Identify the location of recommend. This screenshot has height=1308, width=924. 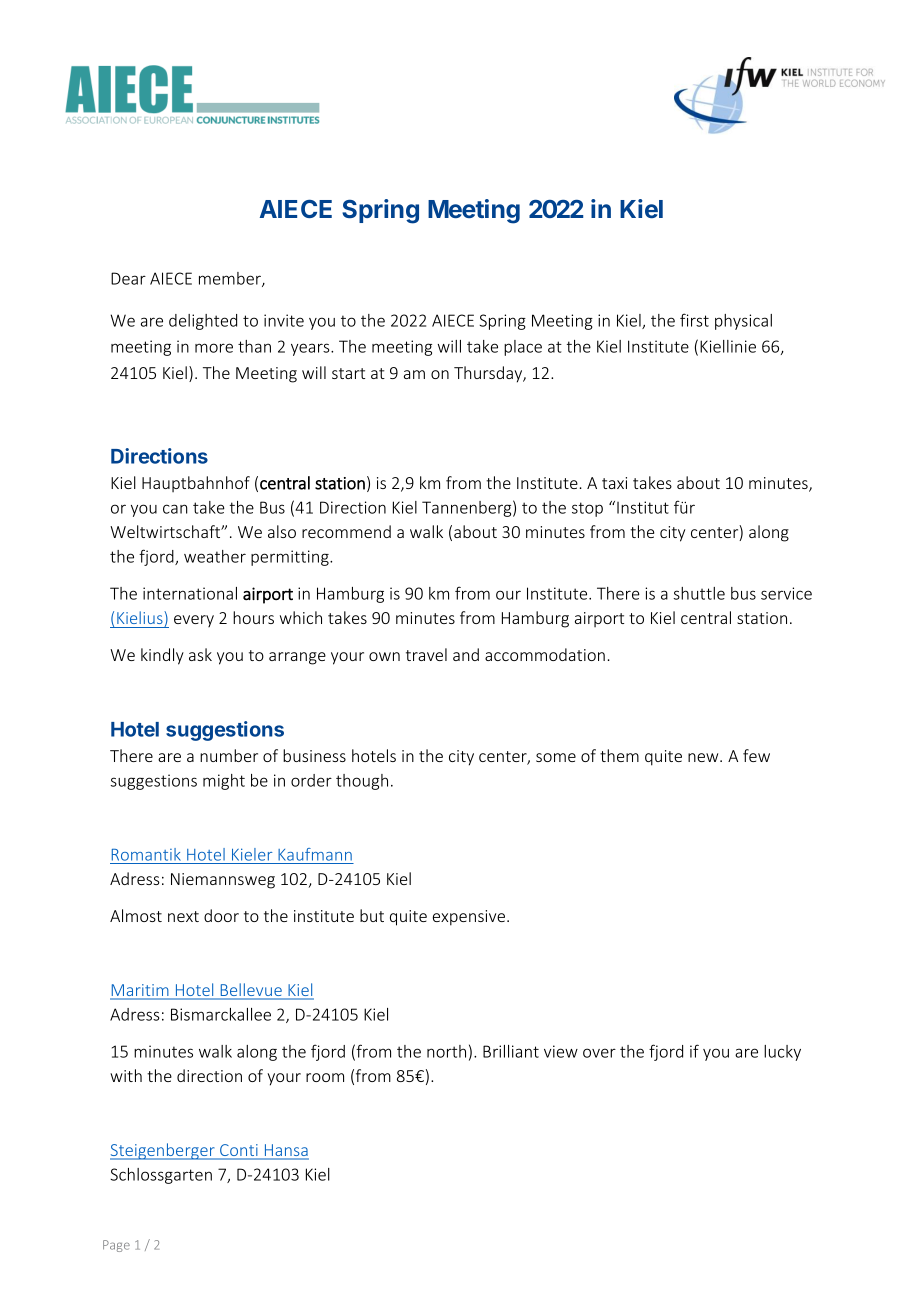
(346, 531).
